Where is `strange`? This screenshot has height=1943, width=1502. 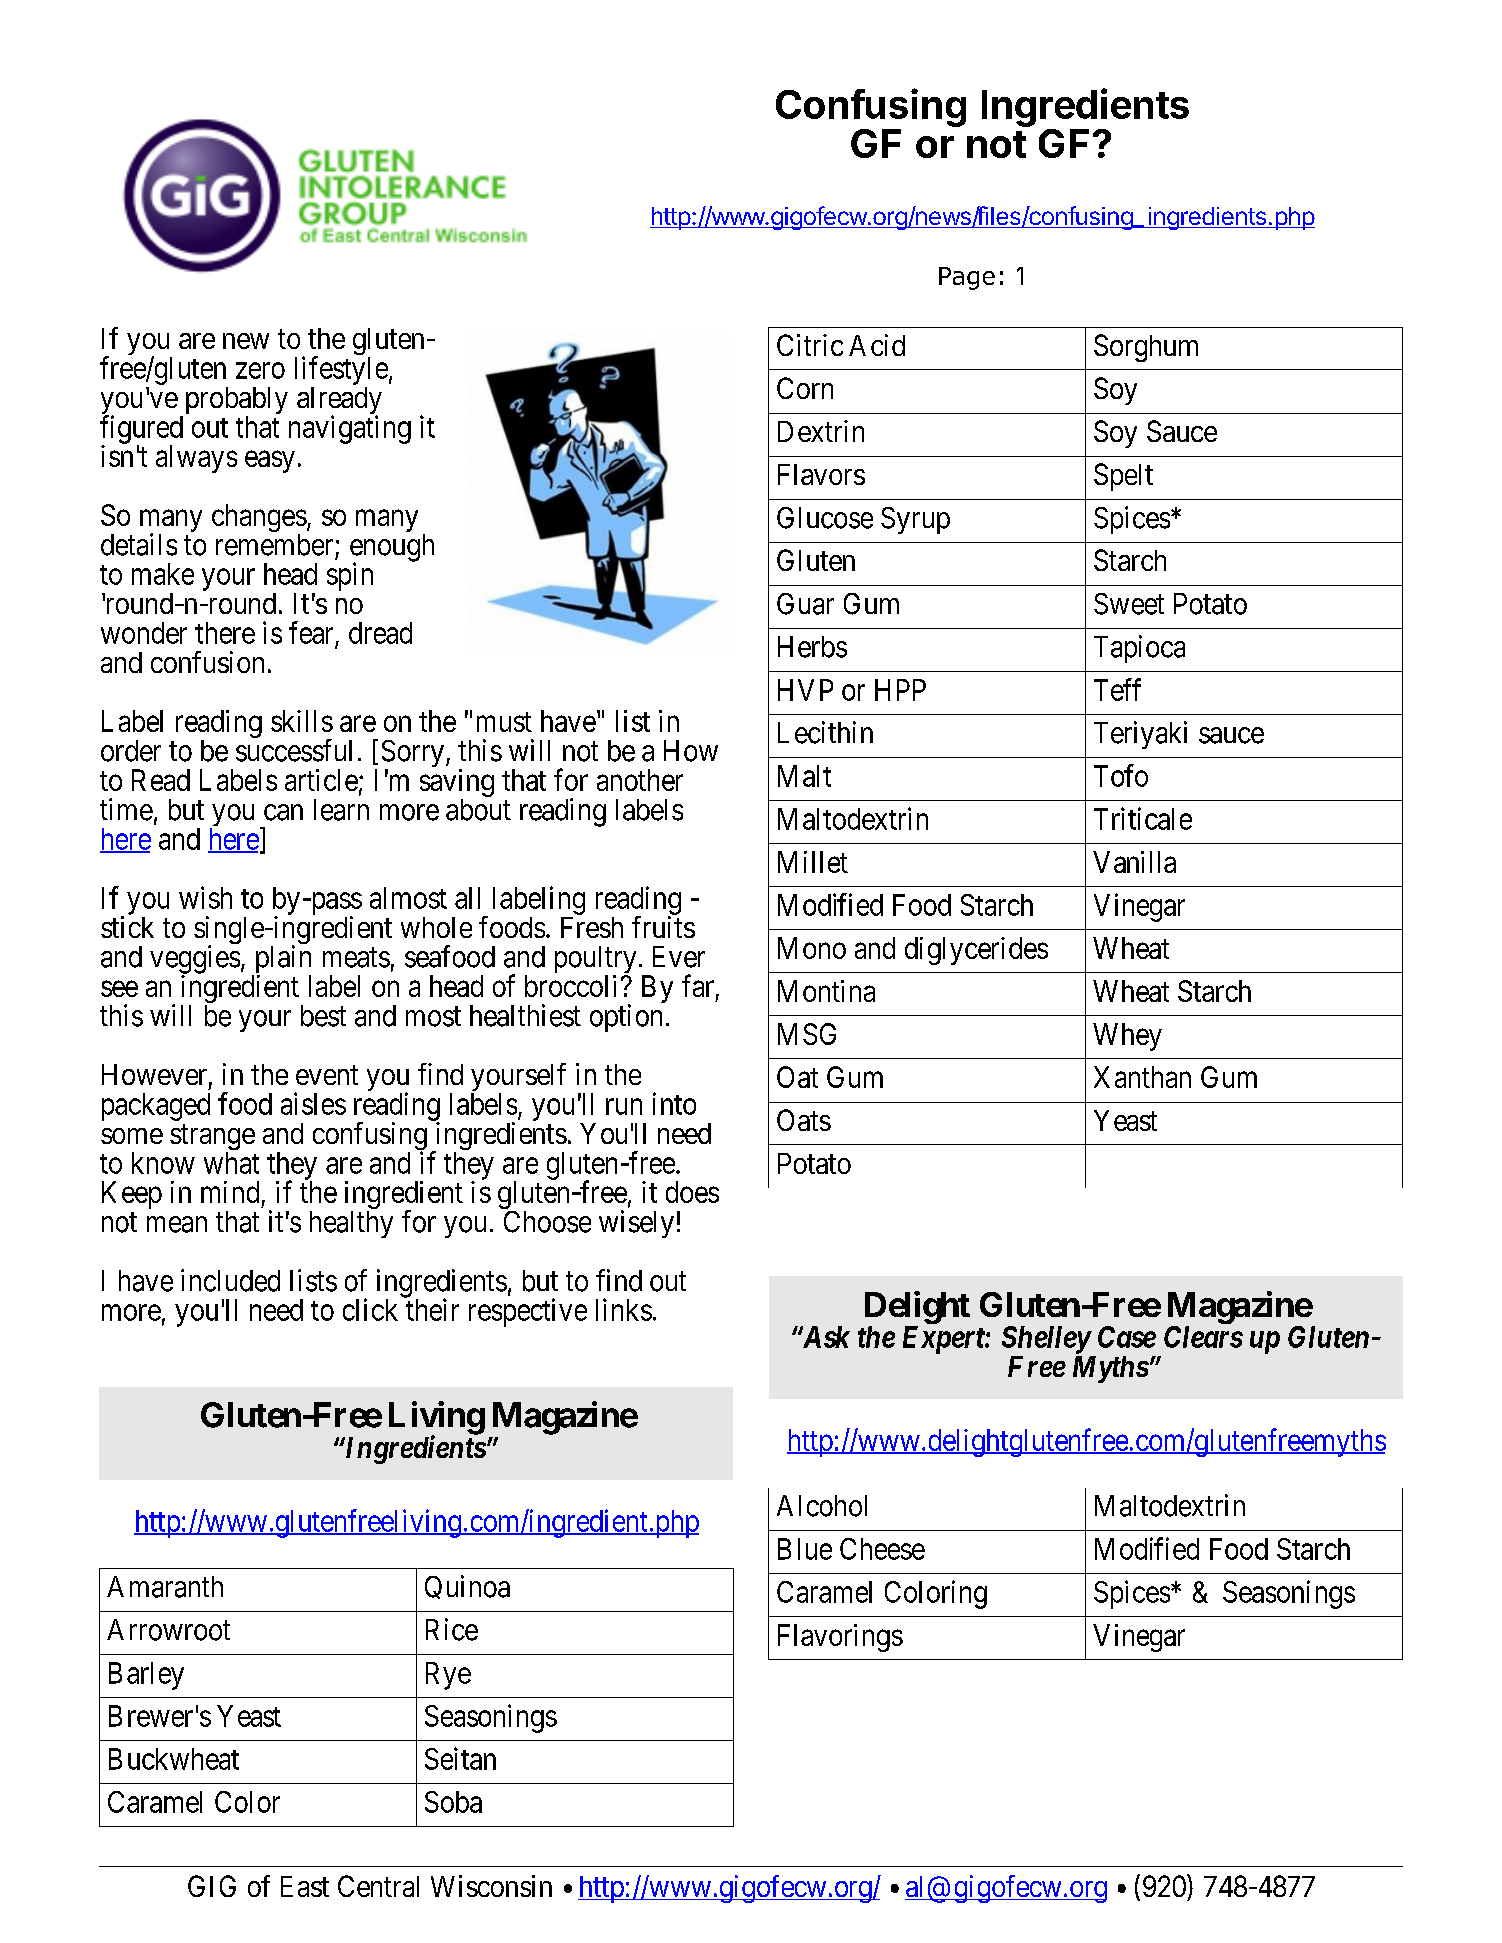 strange is located at coordinates (212, 1138).
